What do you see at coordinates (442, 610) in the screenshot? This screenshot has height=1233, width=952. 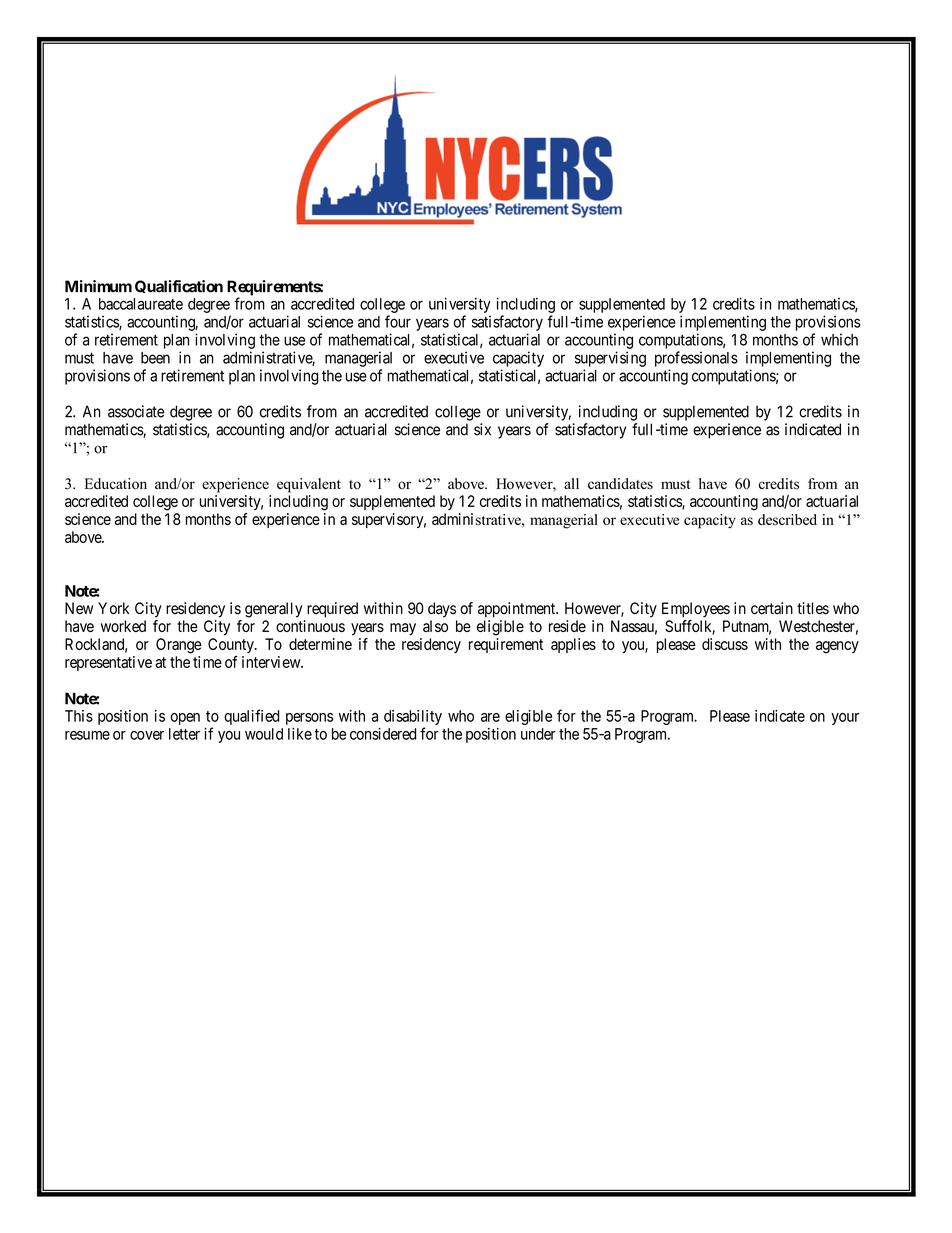 I see `days` at bounding box center [442, 610].
